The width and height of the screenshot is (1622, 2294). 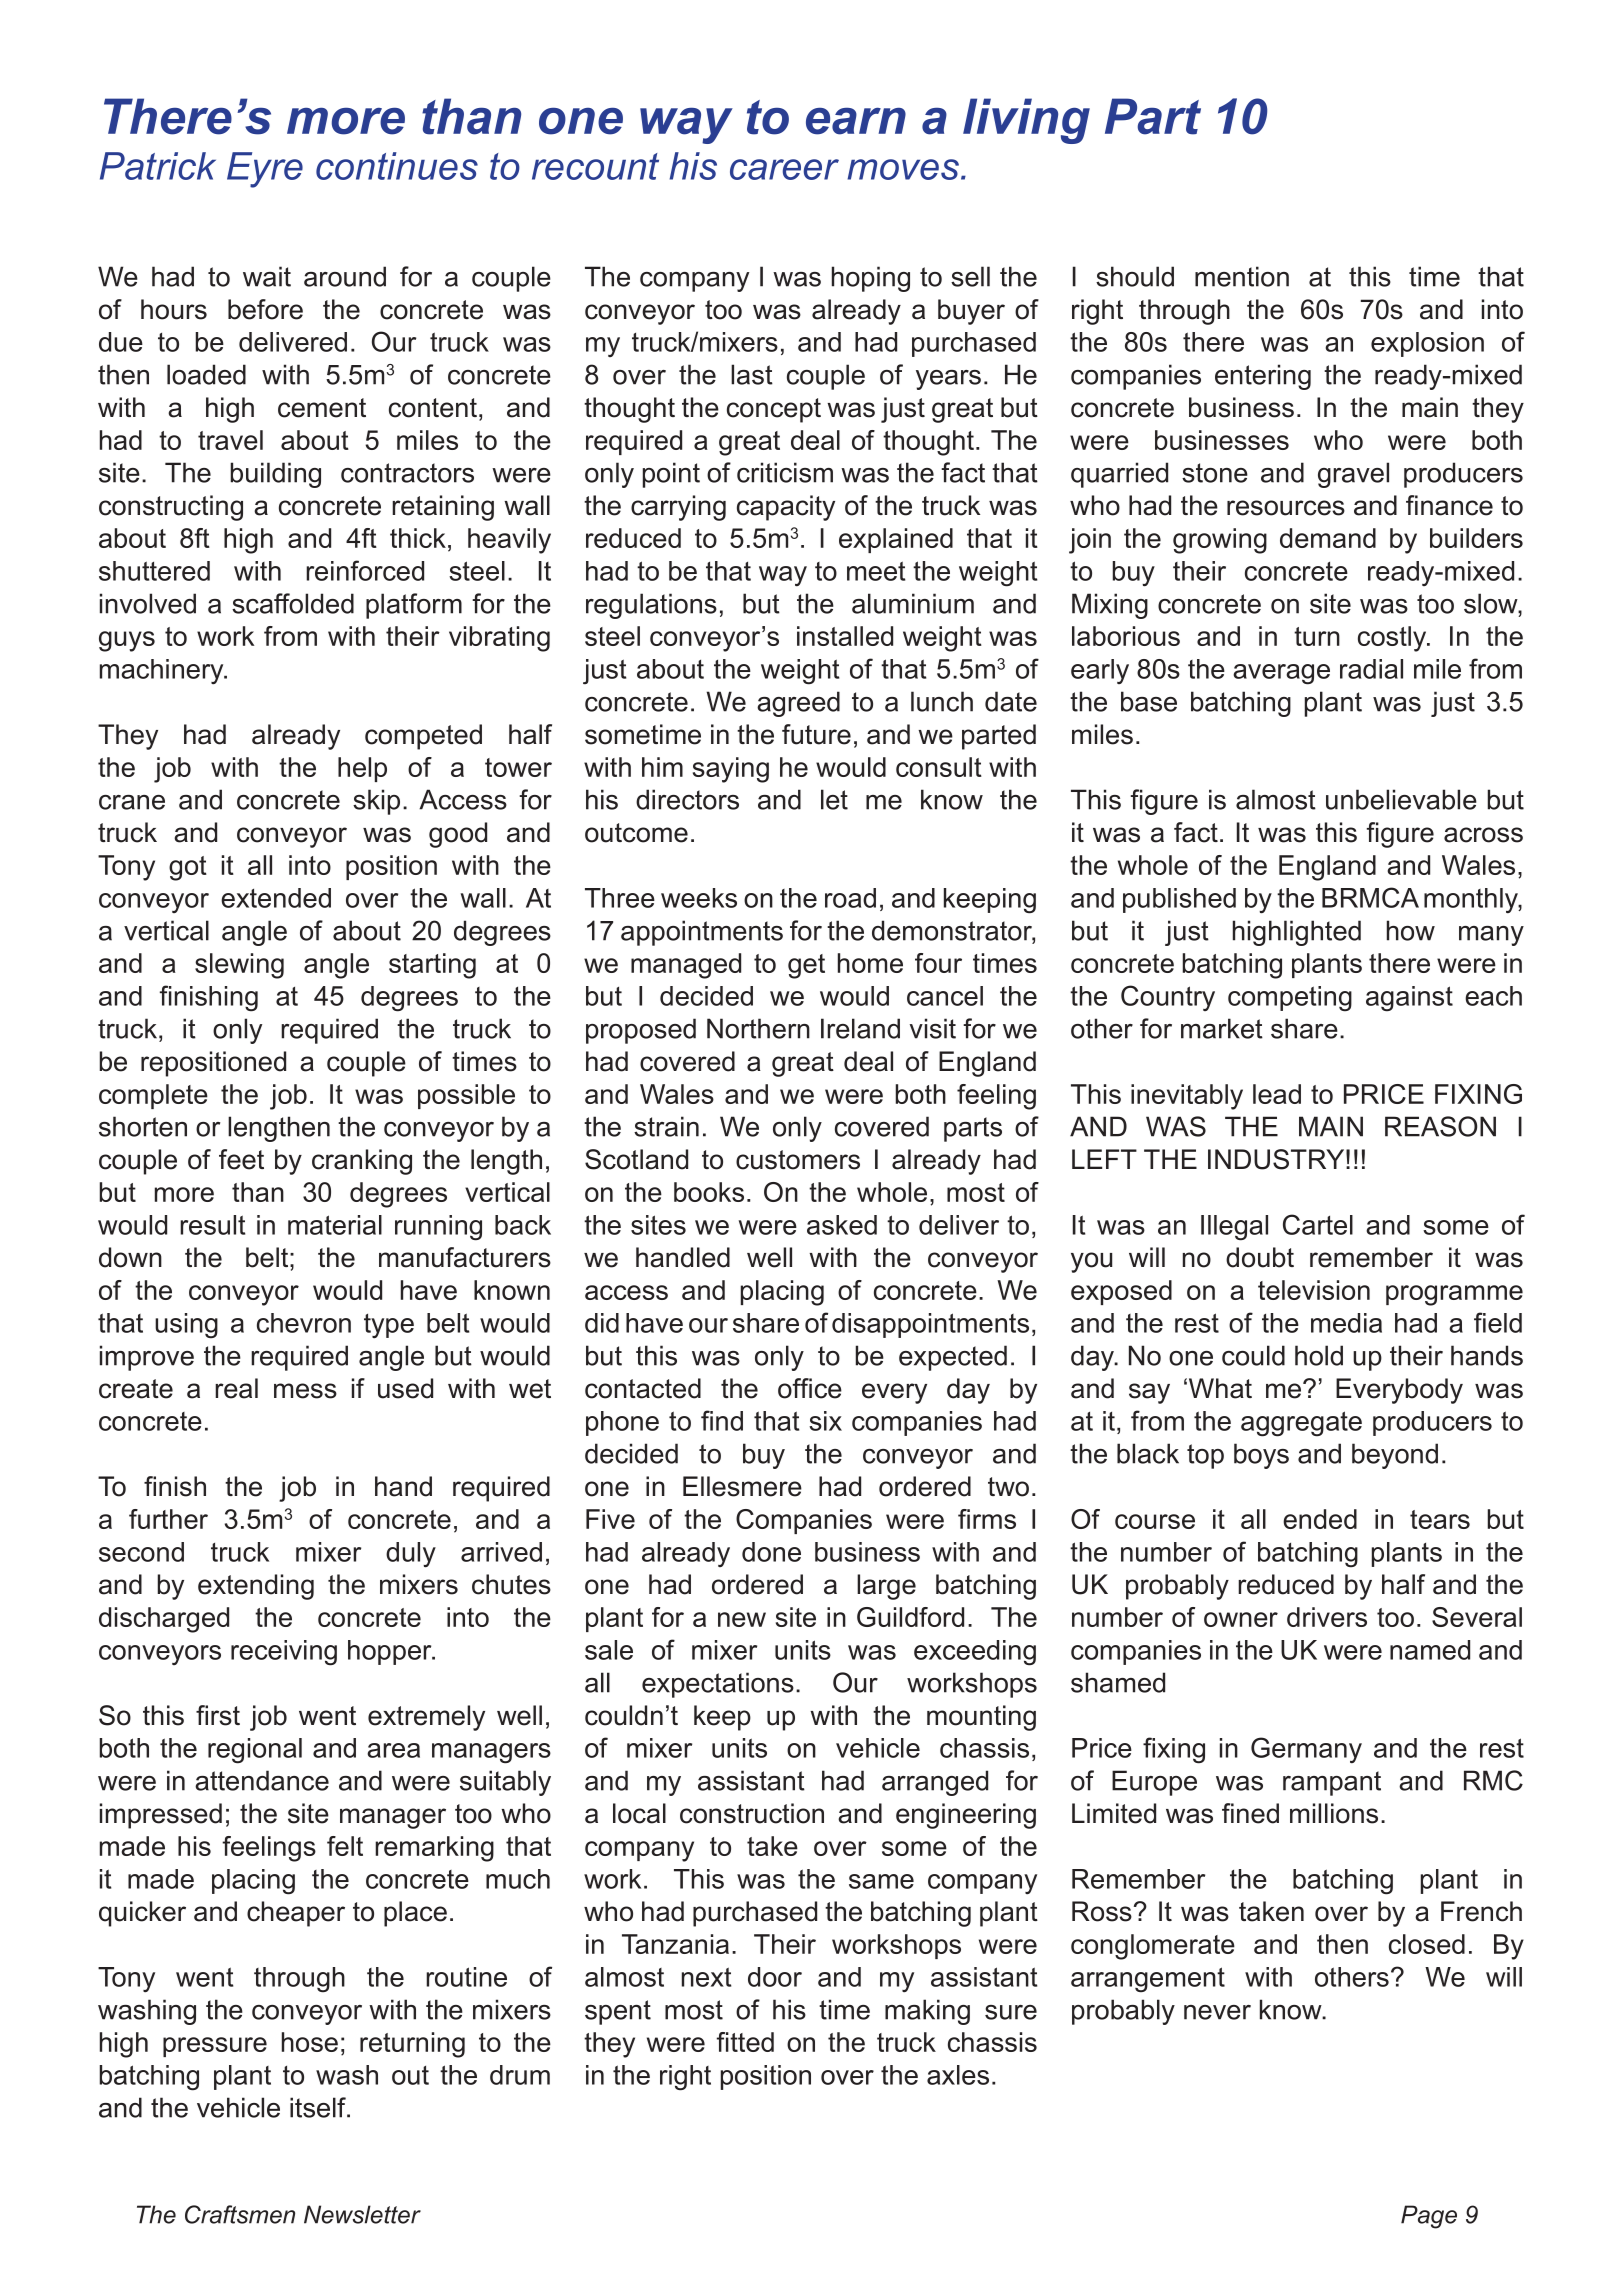 What do you see at coordinates (1242, 276) in the screenshot?
I see `mention` at bounding box center [1242, 276].
